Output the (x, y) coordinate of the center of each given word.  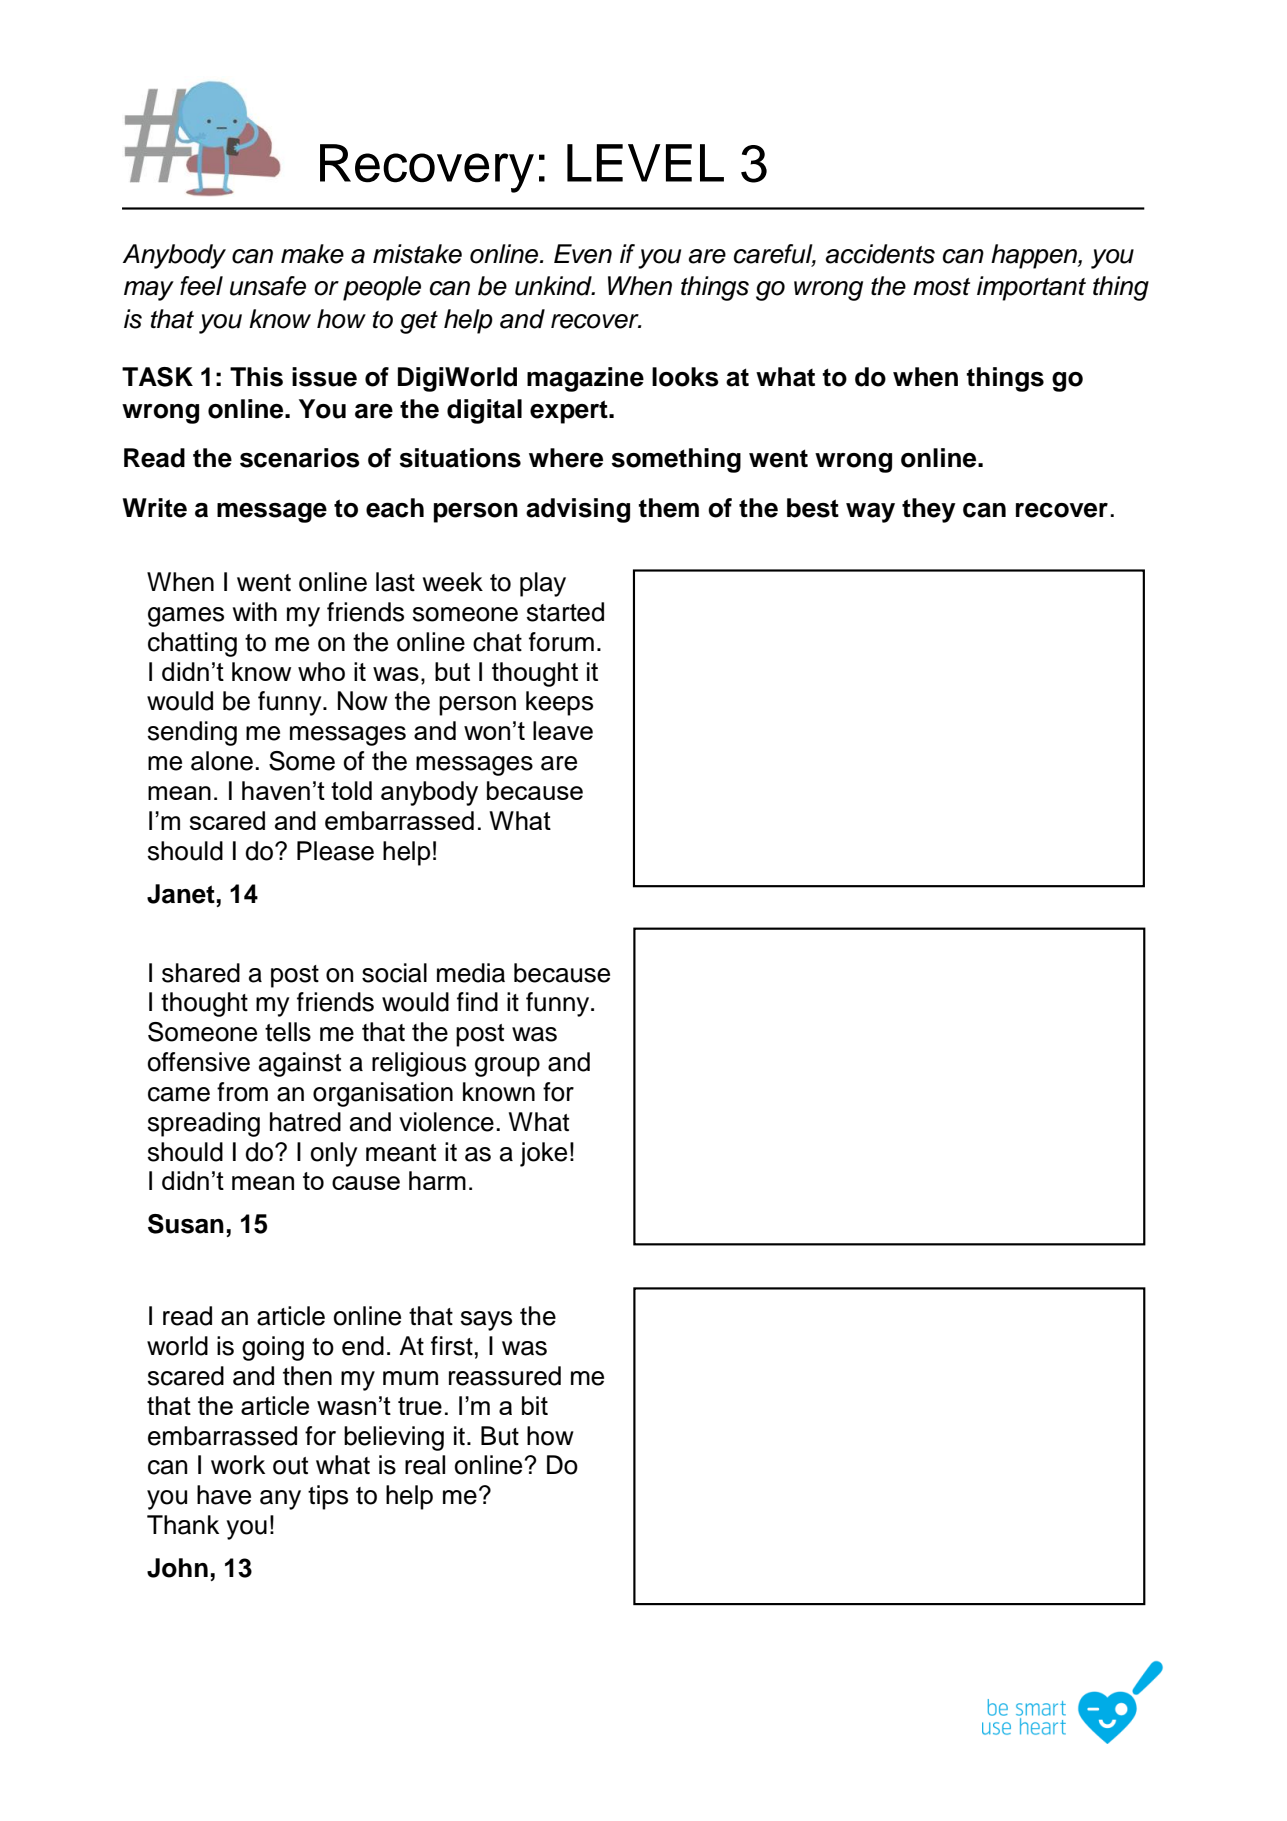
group (507, 1067)
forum (561, 642)
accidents (880, 254)
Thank (183, 1525)
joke (543, 1154)
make (312, 254)
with (255, 611)
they (929, 510)
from (242, 1092)
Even (583, 254)
